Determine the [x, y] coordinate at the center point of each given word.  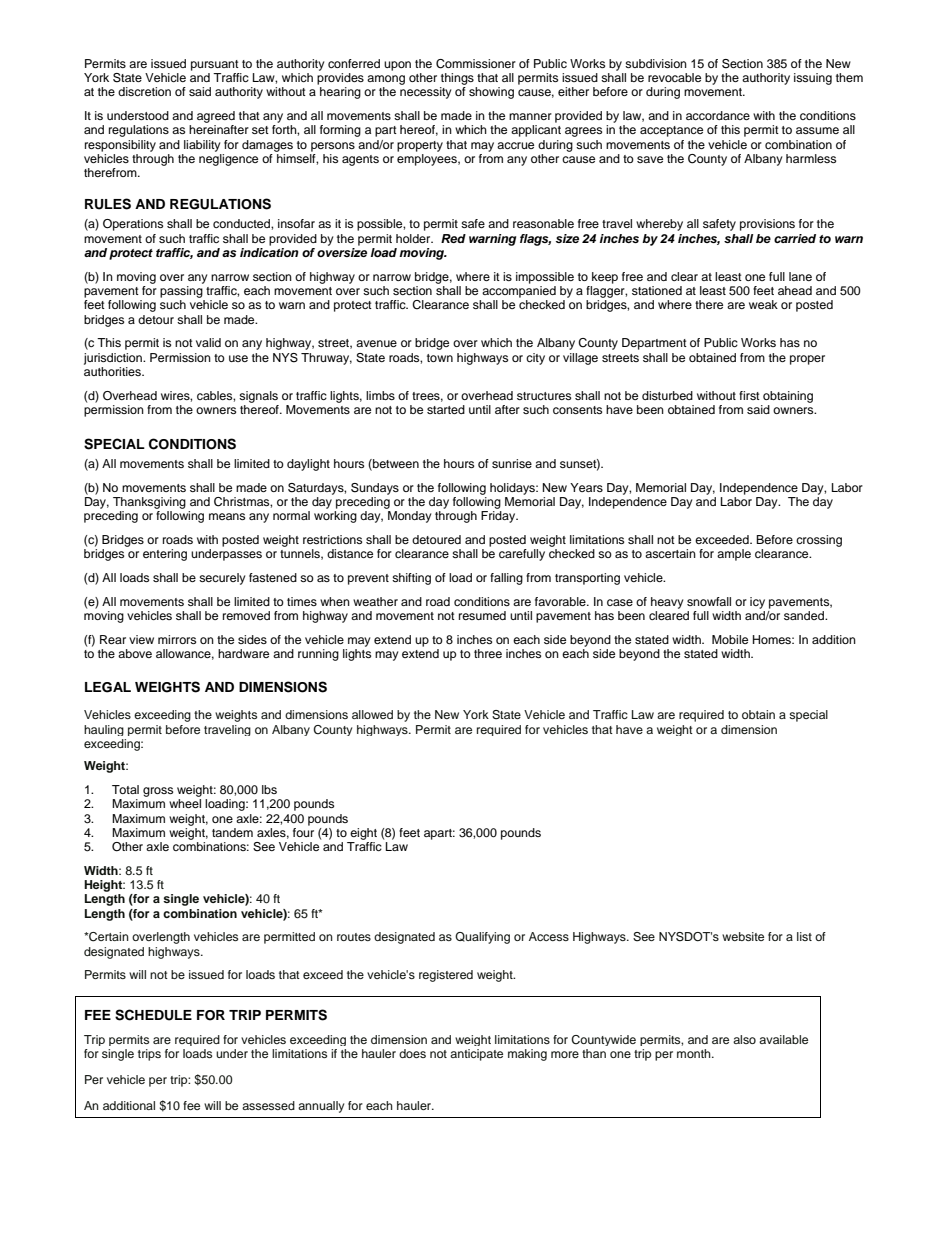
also [744, 1039]
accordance [718, 115]
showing [491, 93]
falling [506, 579]
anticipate [476, 1055]
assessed [268, 1105]
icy [757, 603]
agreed [216, 117]
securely [222, 579]
